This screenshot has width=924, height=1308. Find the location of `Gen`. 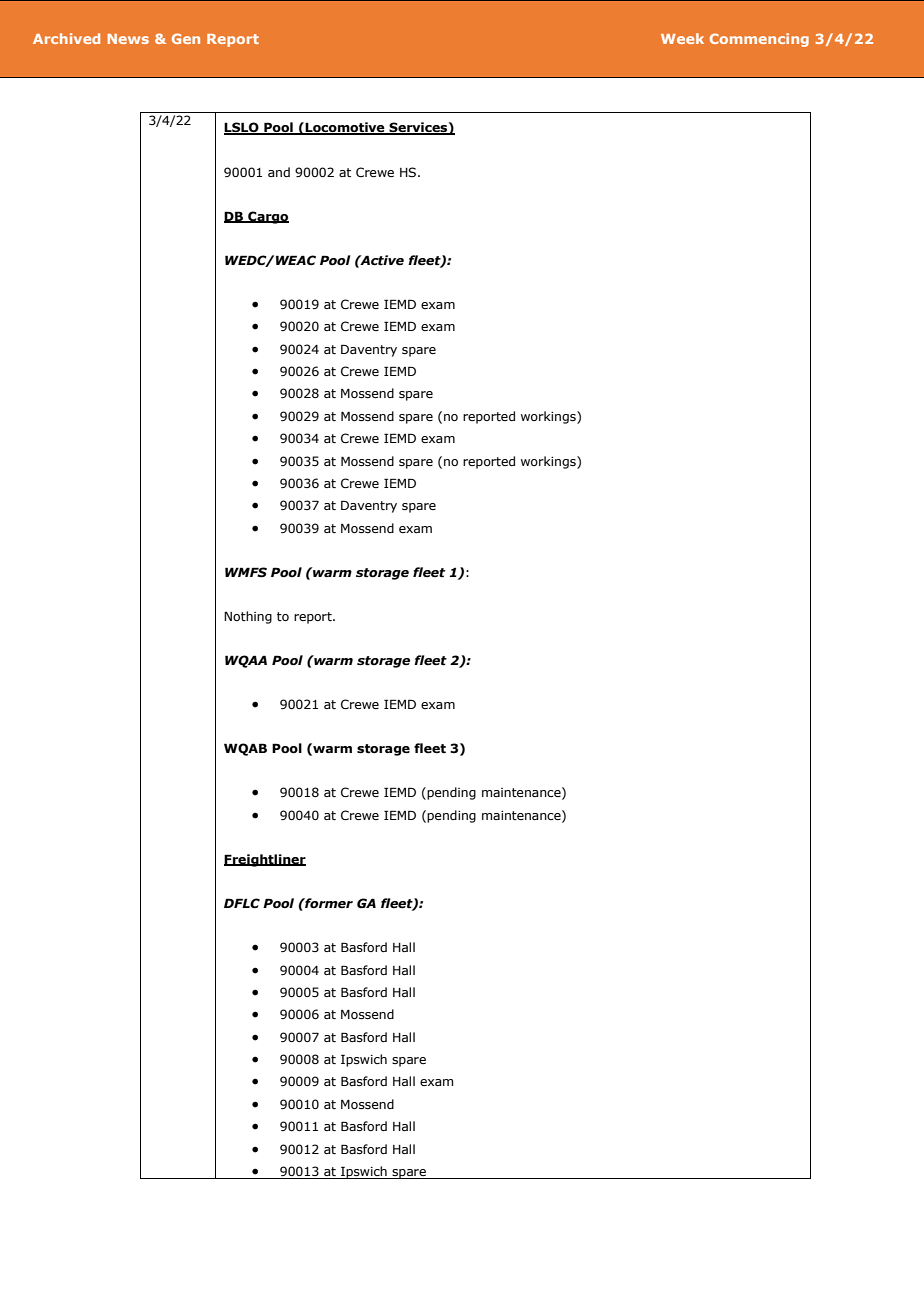

Gen is located at coordinates (186, 38).
